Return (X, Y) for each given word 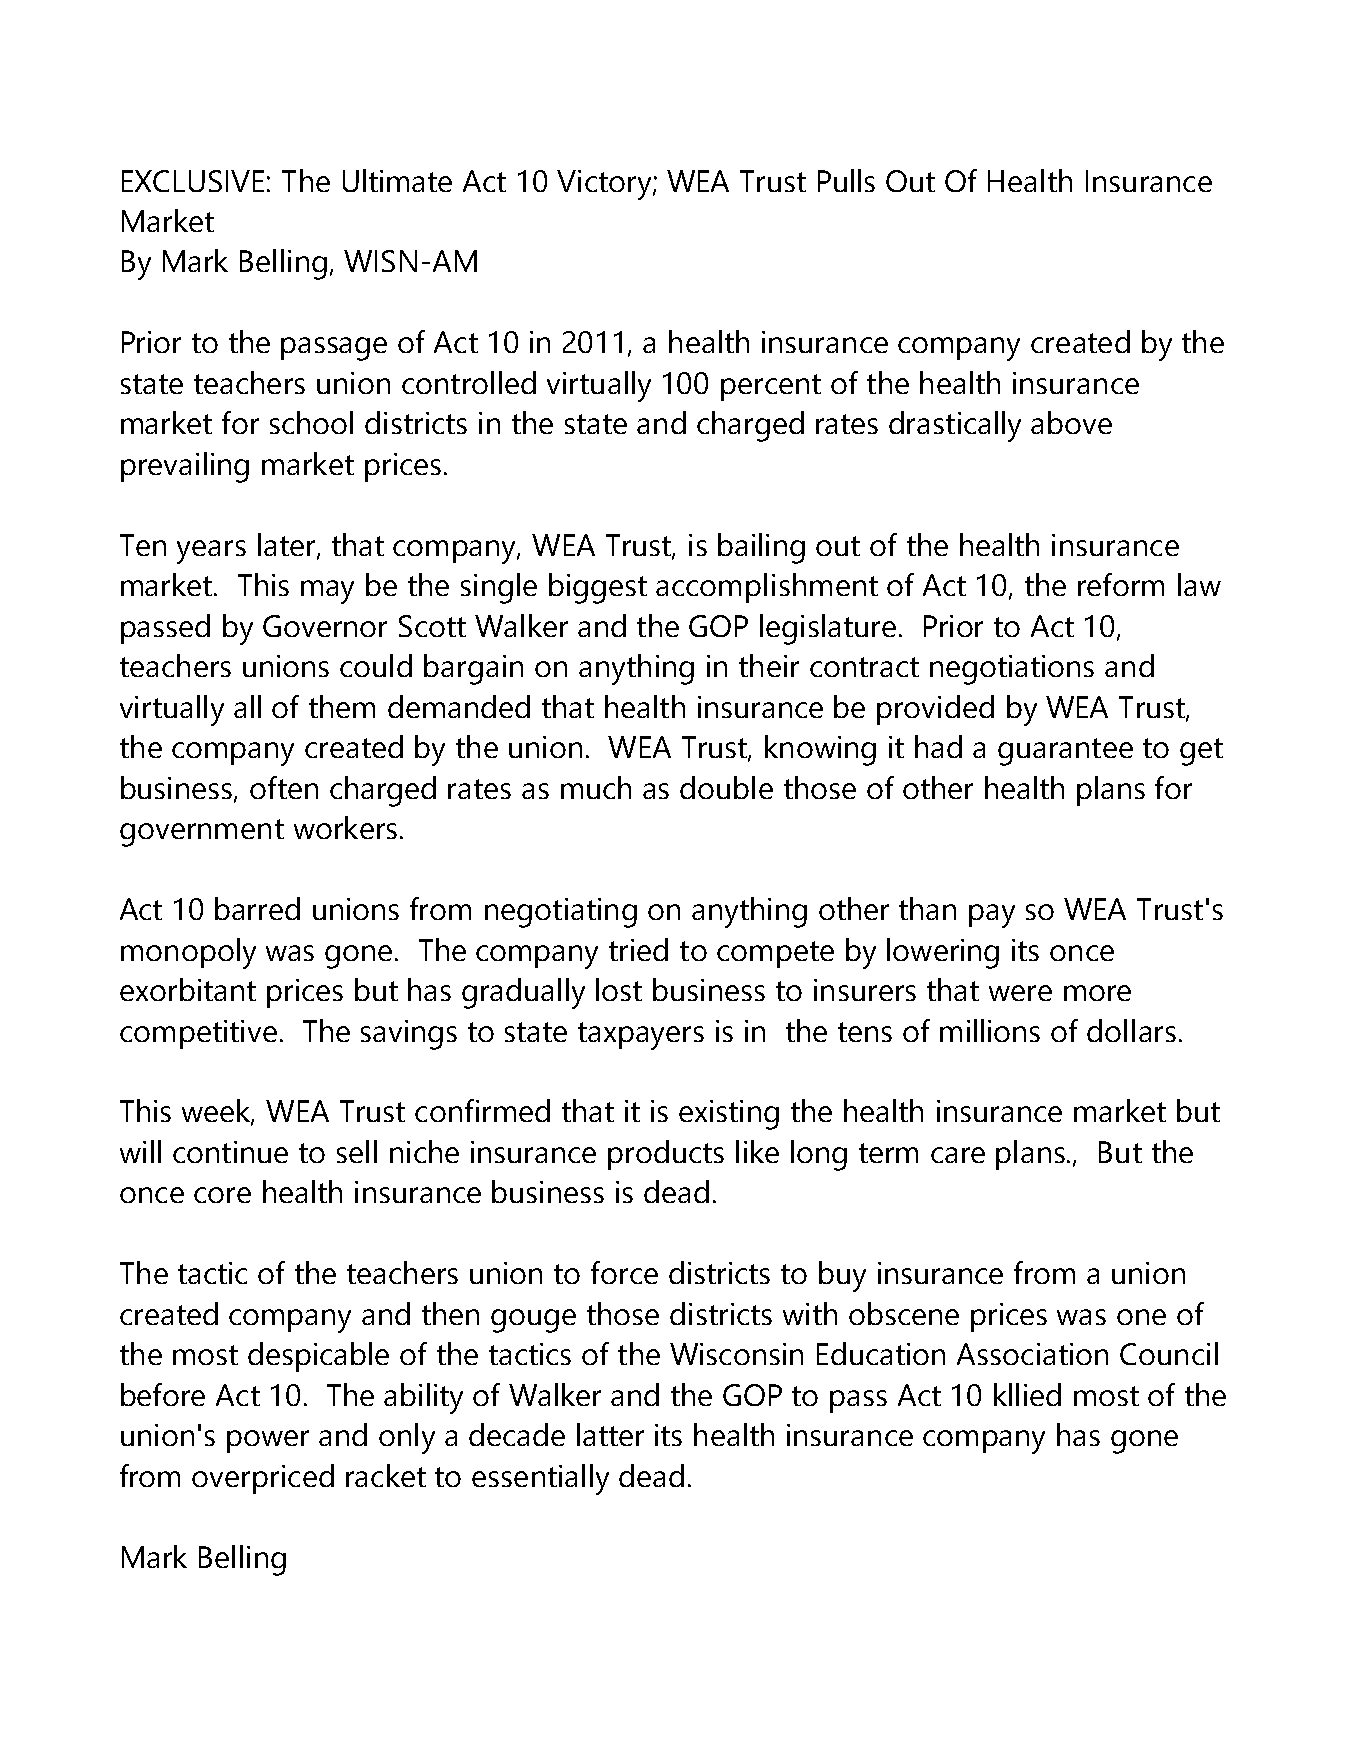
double (726, 787)
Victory (605, 185)
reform (1121, 584)
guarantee (1065, 752)
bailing (761, 548)
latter (610, 1434)
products (666, 1155)
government (202, 833)
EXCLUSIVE (193, 181)
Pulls (846, 180)
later (288, 546)
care (958, 1155)
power (268, 1441)
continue (230, 1152)
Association (1032, 1354)
